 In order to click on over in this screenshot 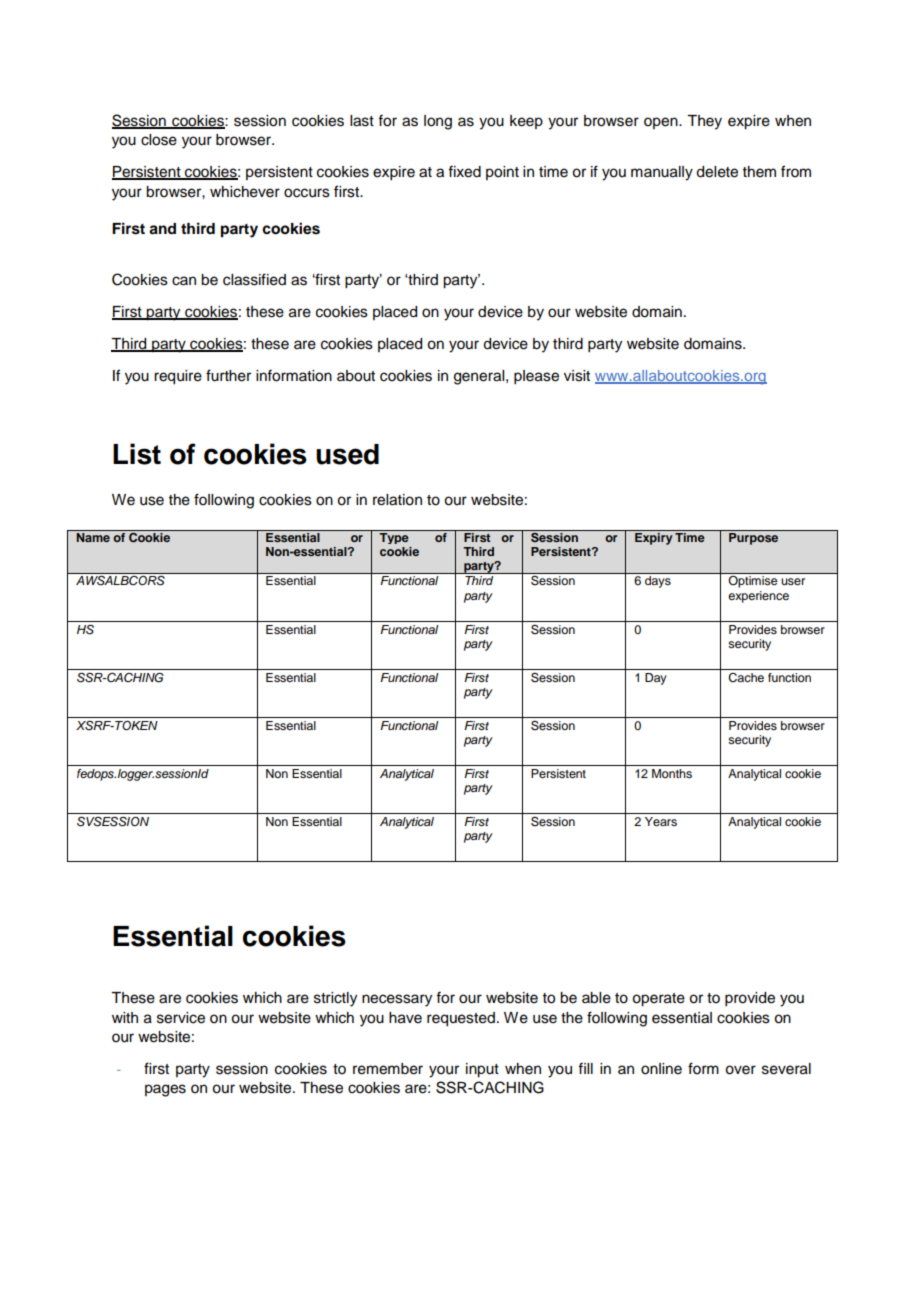, I will do `click(740, 1070)`.
